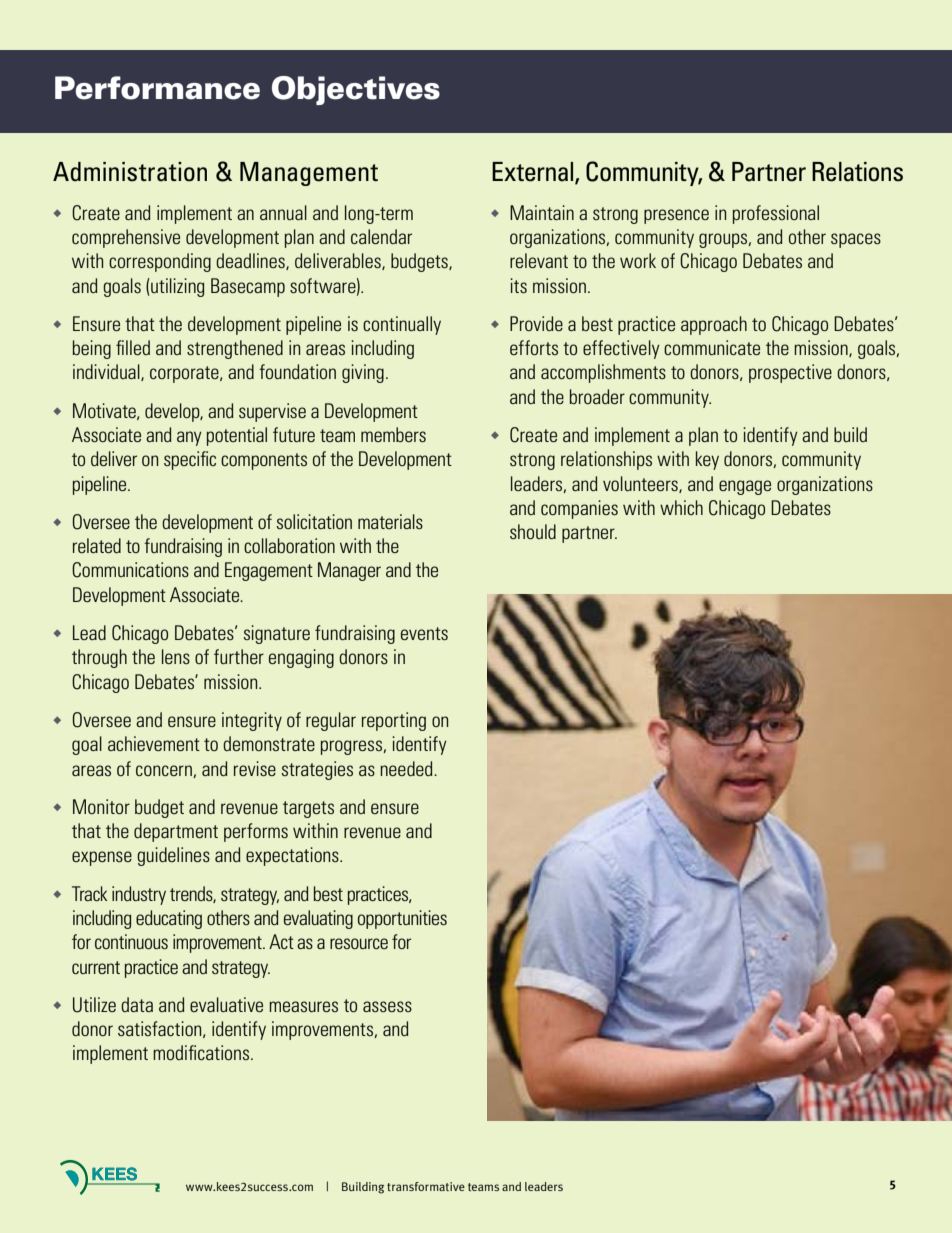 Image resolution: width=952 pixels, height=1233 pixels. Describe the element at coordinates (201, 1052) in the screenshot. I see `modifications` at that location.
